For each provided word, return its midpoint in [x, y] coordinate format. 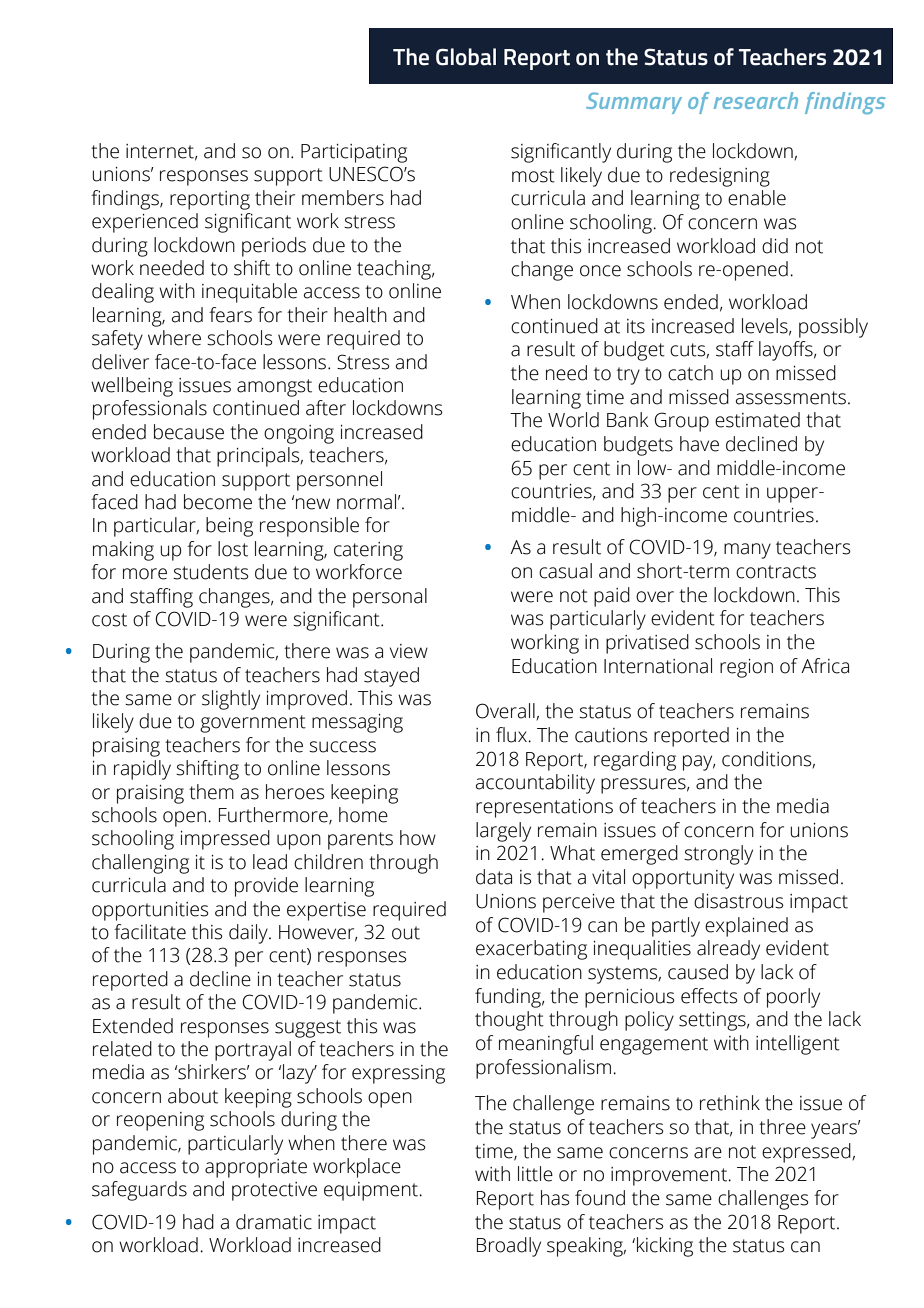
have [699, 444]
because [189, 432]
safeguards [139, 1191]
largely [503, 832]
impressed [225, 840]
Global [466, 57]
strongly [718, 855]
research [756, 100]
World [573, 420]
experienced [145, 223]
